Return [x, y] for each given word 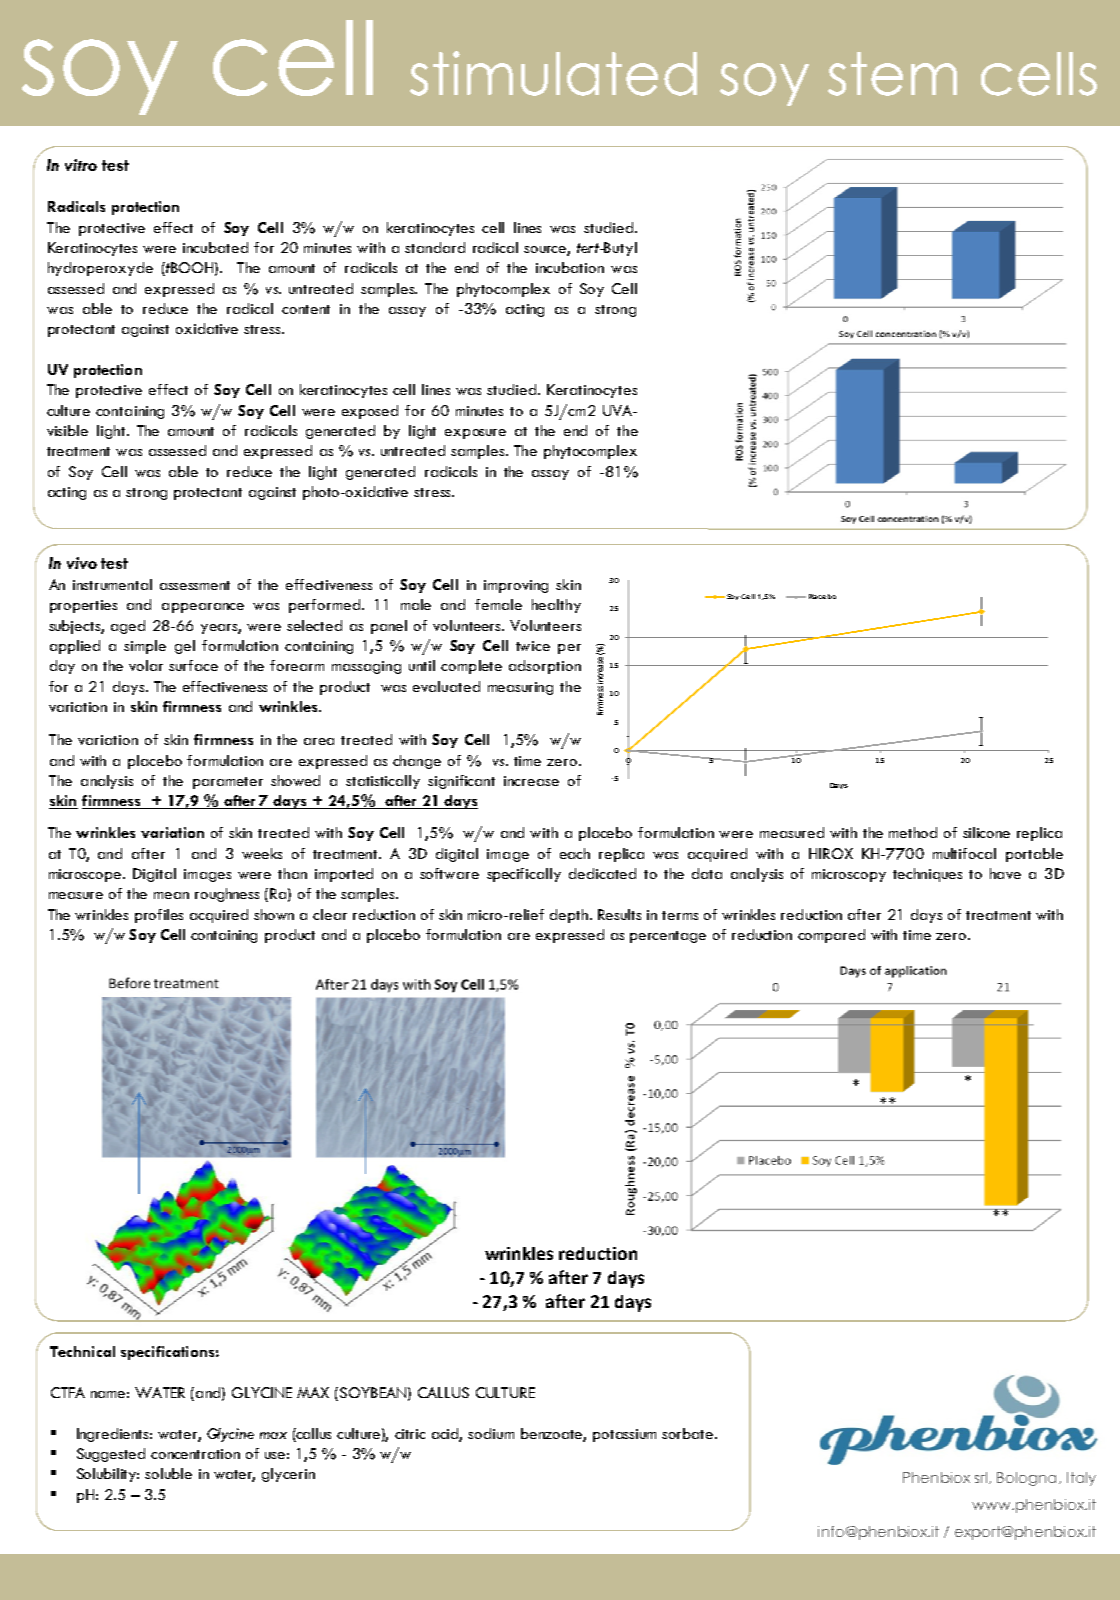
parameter [228, 783]
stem [892, 74]
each [575, 853]
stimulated [553, 73]
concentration [195, 1454]
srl [981, 1477]
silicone [986, 832]
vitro [81, 165]
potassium [624, 1435]
